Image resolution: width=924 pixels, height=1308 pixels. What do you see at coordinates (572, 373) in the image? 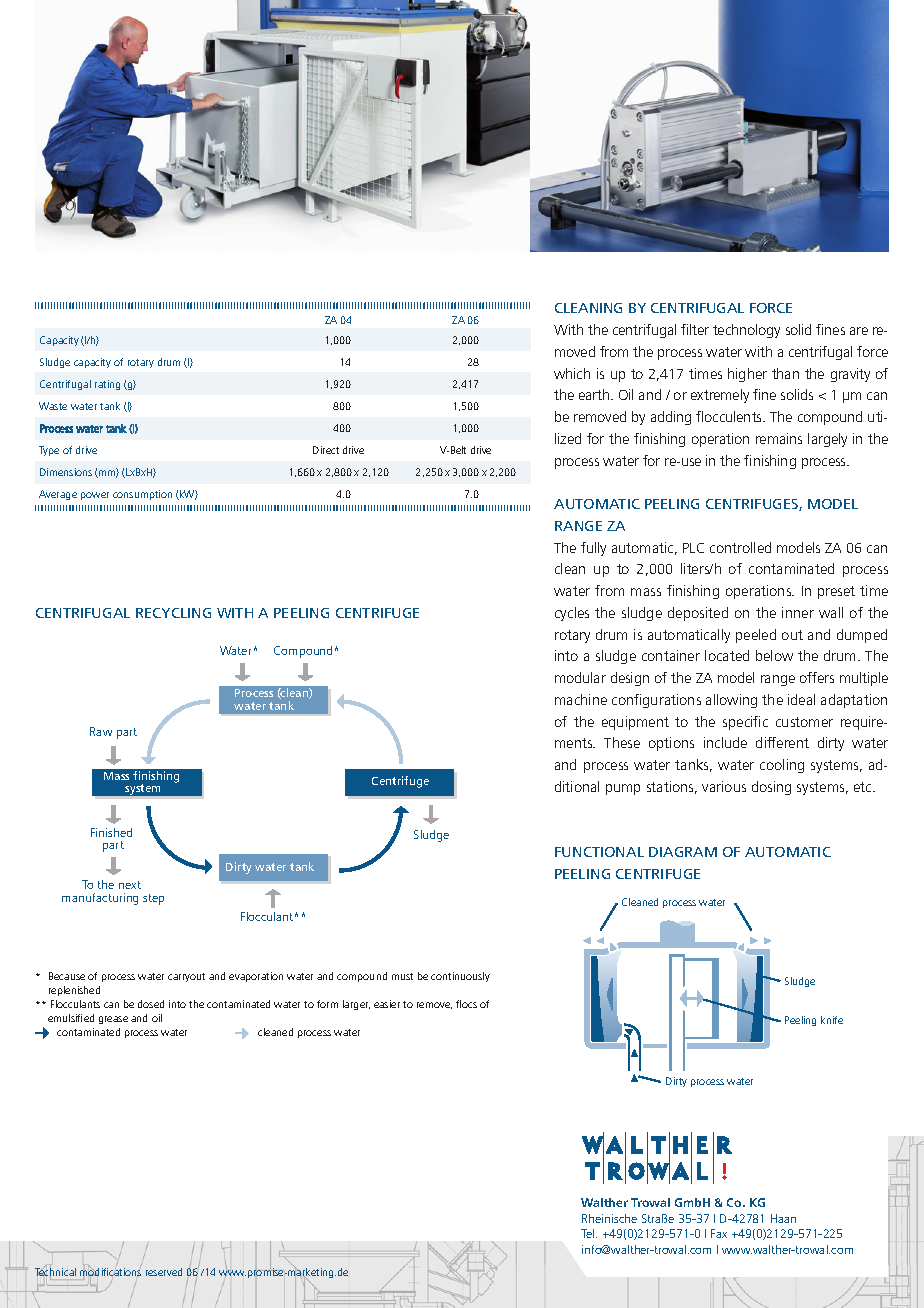
I see `which` at bounding box center [572, 373].
